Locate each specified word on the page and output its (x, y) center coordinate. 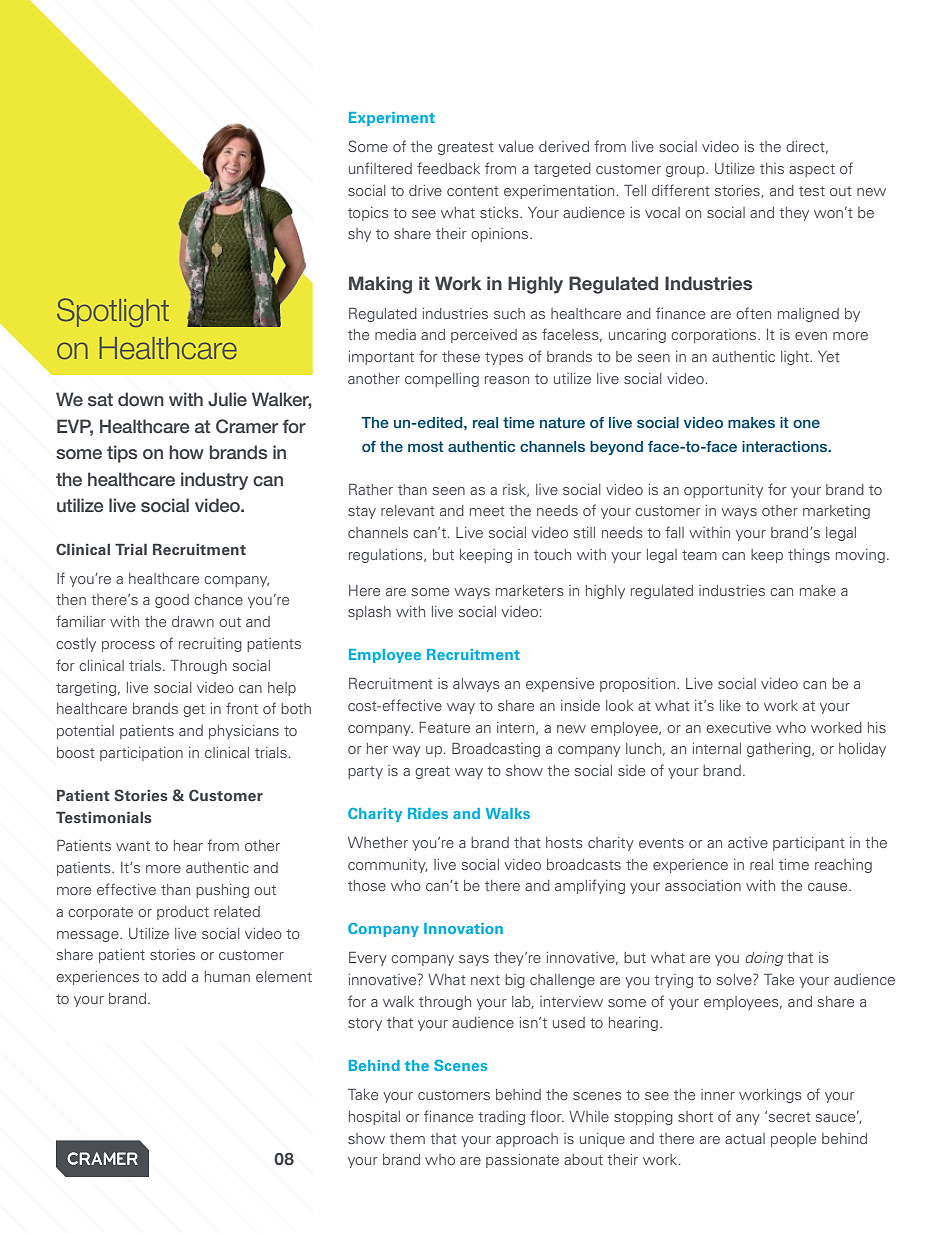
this (772, 168)
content (473, 191)
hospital (374, 1118)
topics (368, 214)
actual (745, 1138)
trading (501, 1118)
